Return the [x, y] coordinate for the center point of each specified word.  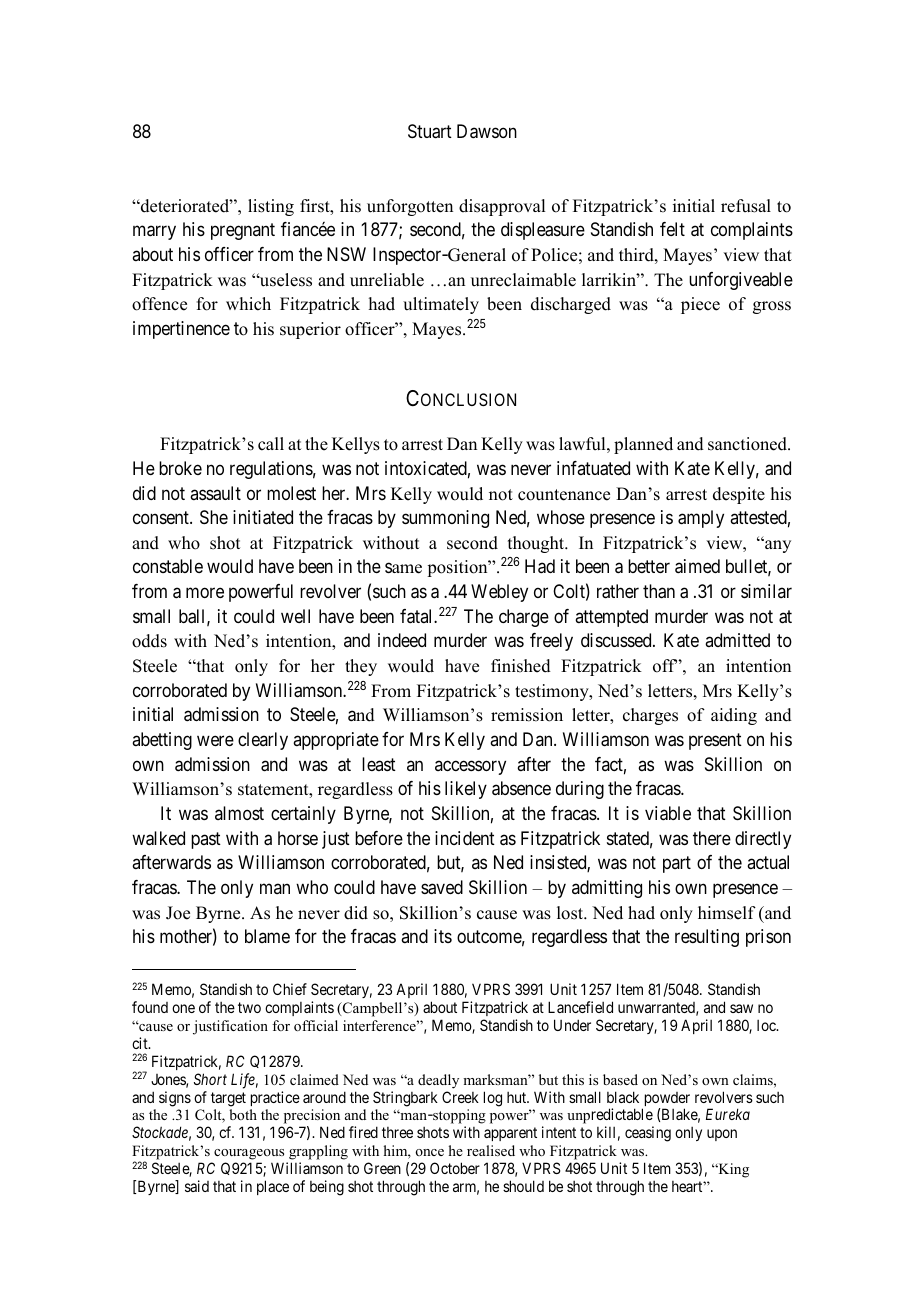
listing [271, 207]
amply [701, 519]
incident [465, 838]
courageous [249, 1154]
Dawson [487, 131]
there [712, 838]
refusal [746, 206]
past [206, 840]
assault [215, 493]
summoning [445, 519]
